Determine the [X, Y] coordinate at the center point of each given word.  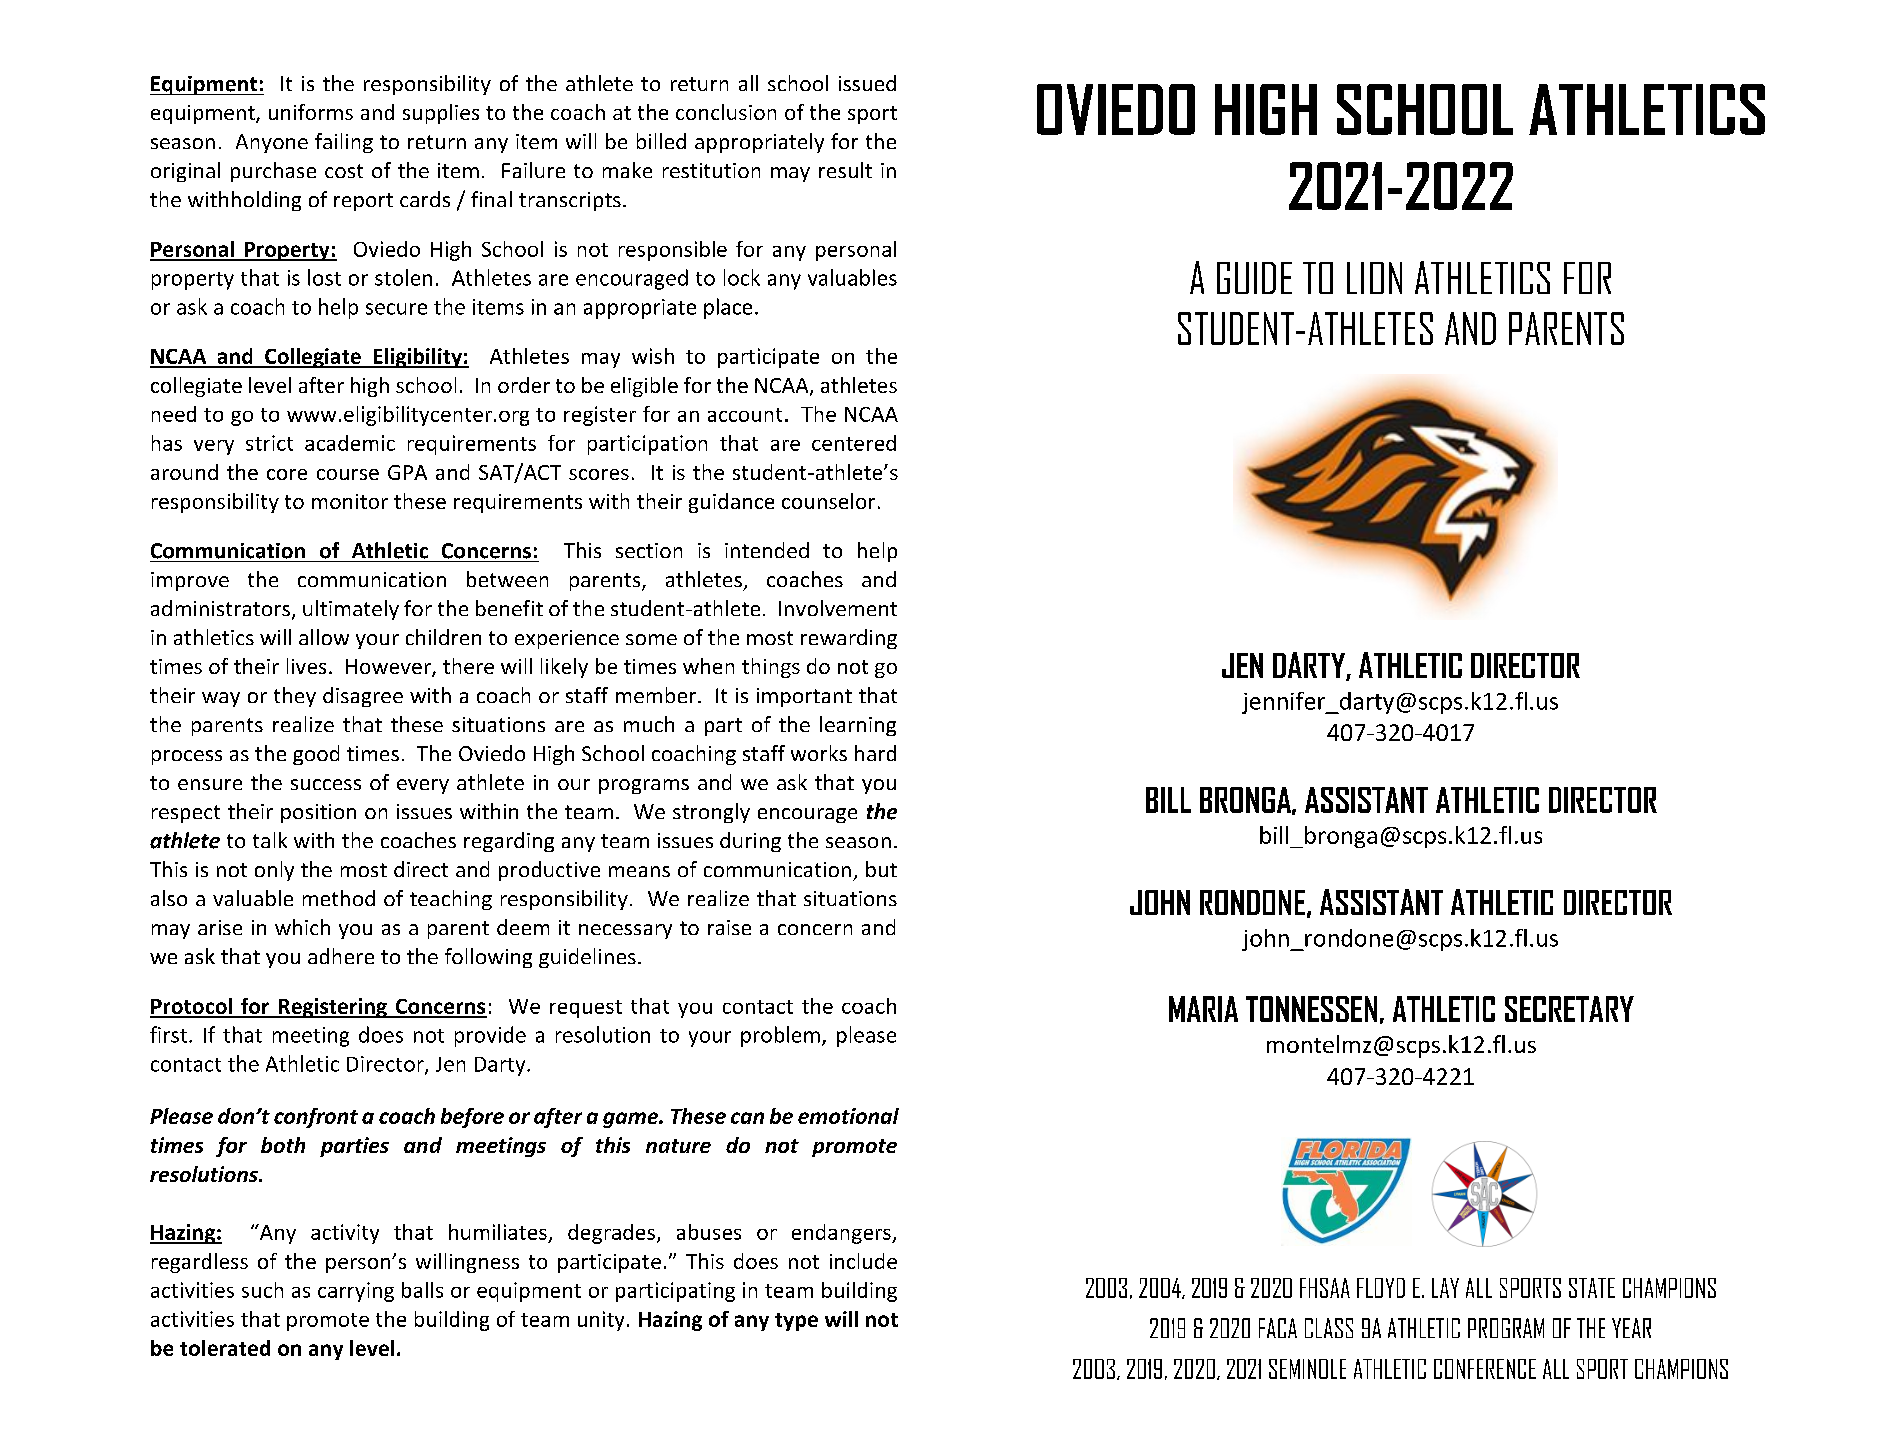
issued [867, 83]
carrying [356, 1292]
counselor [828, 501]
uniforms [311, 112]
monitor [350, 501]
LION [1374, 278]
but [881, 869]
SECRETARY [1569, 1009]
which [302, 927]
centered [854, 443]
